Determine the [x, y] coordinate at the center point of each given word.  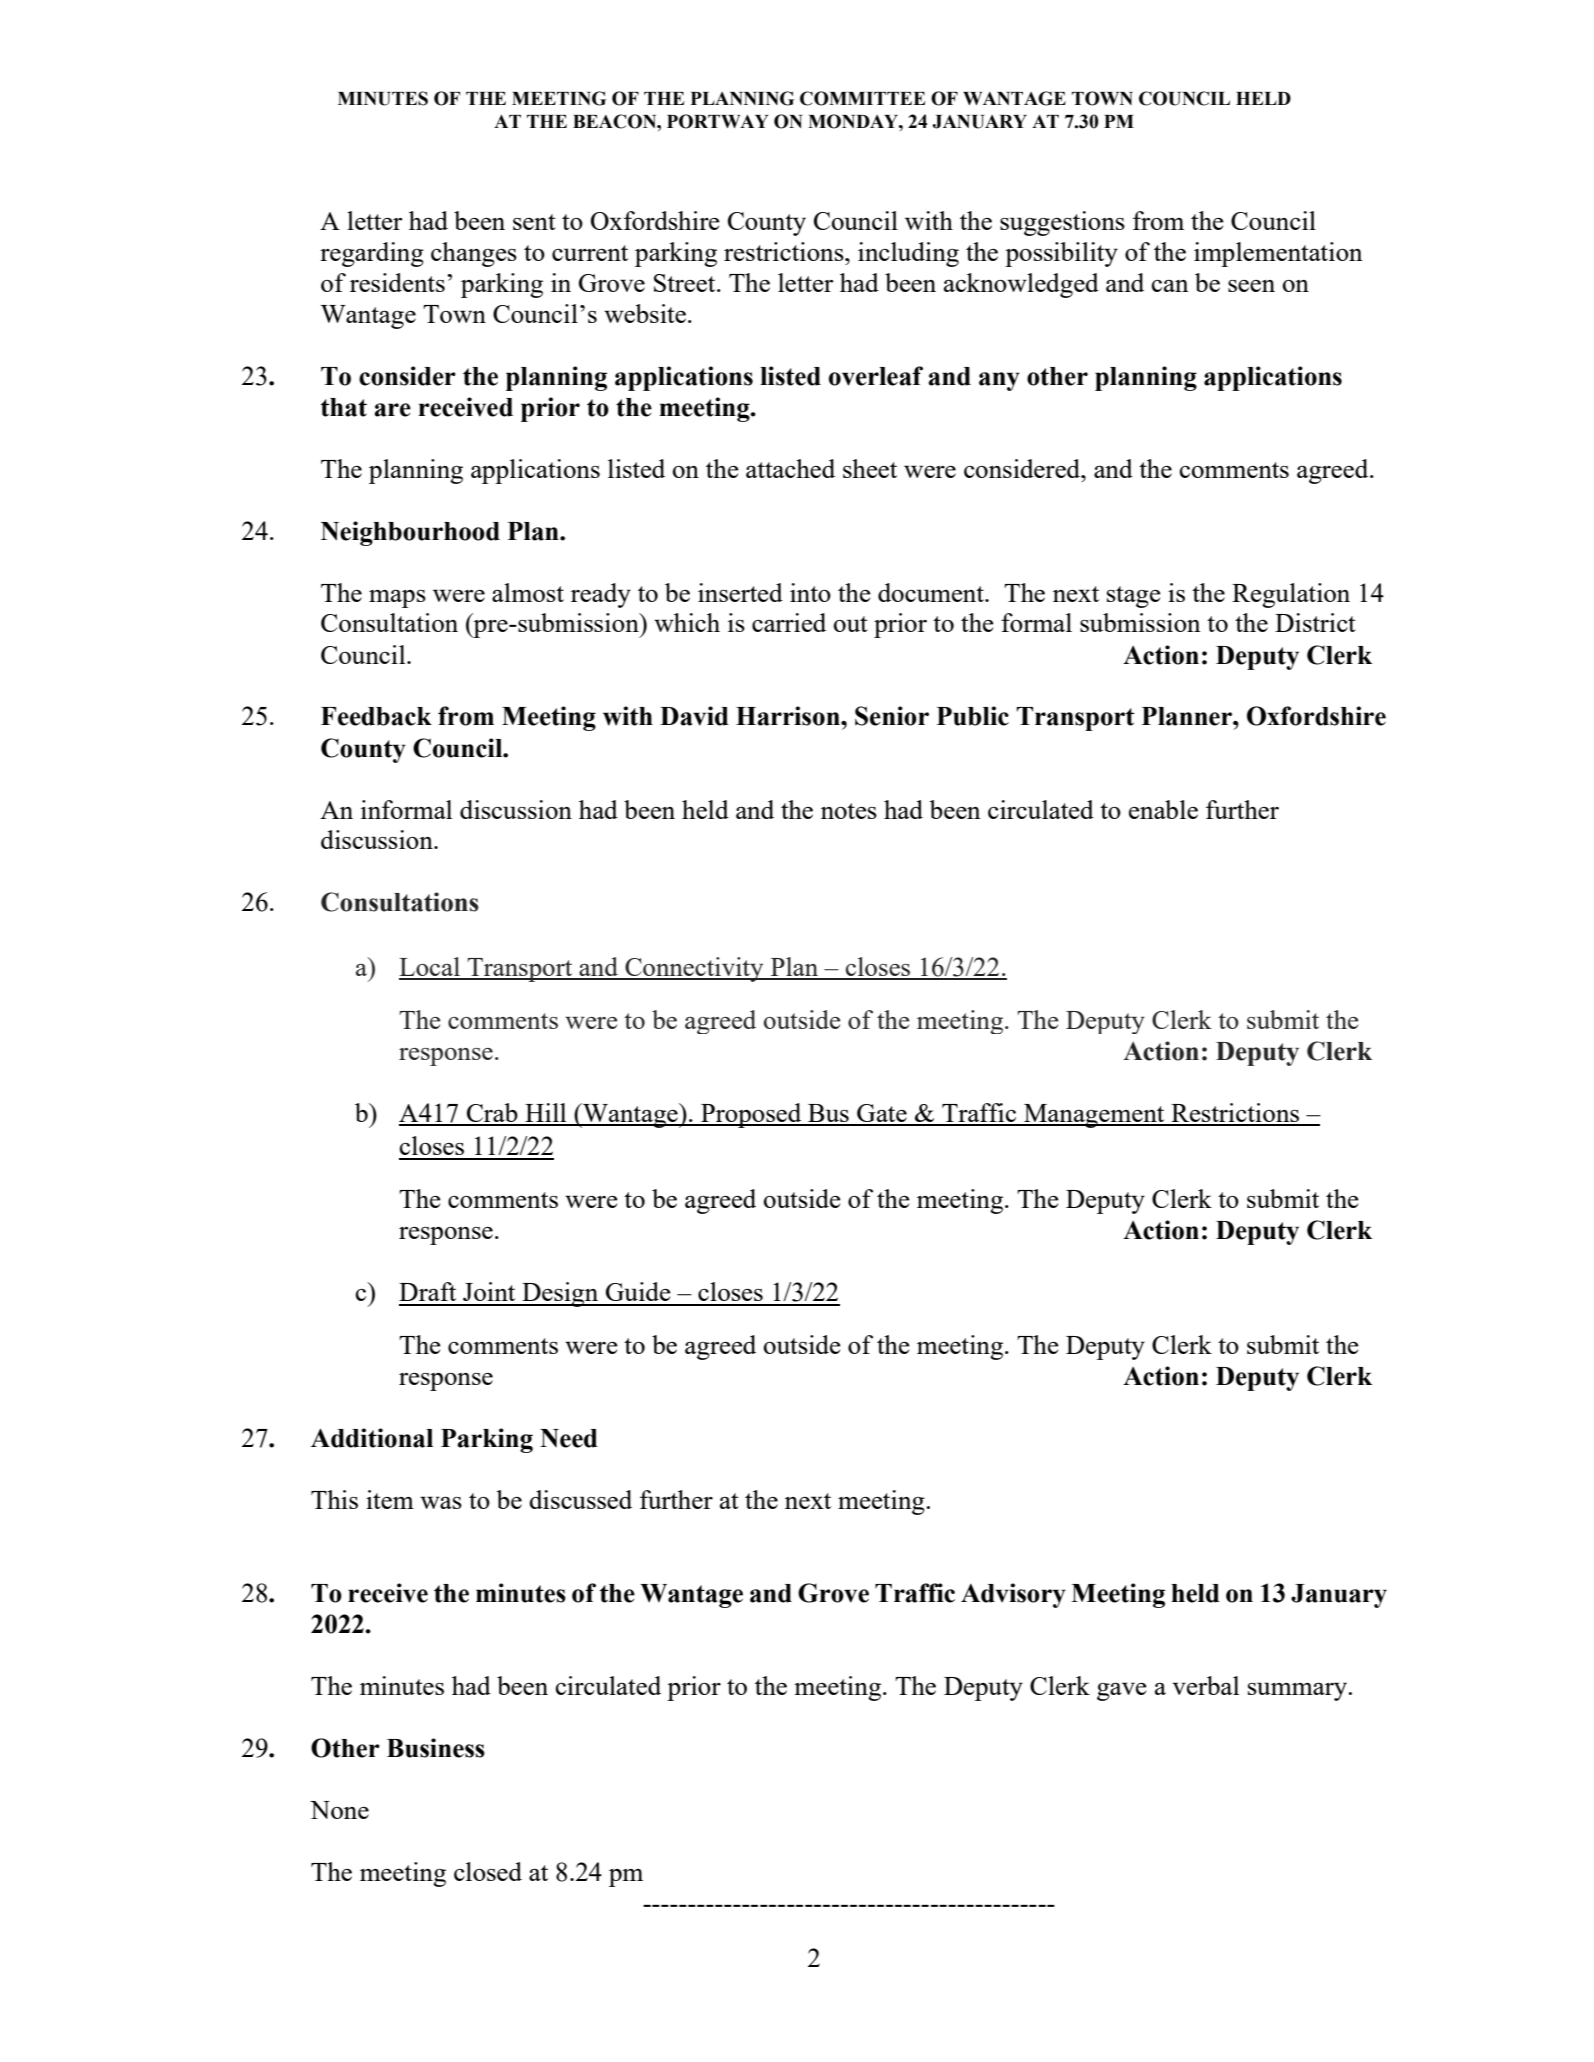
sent [534, 222]
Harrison [789, 716]
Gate [882, 1114]
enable [1163, 809]
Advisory [1013, 1595]
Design [560, 1294]
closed [488, 1871]
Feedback [376, 716]
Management [1094, 1116]
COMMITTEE [862, 98]
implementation [1278, 254]
